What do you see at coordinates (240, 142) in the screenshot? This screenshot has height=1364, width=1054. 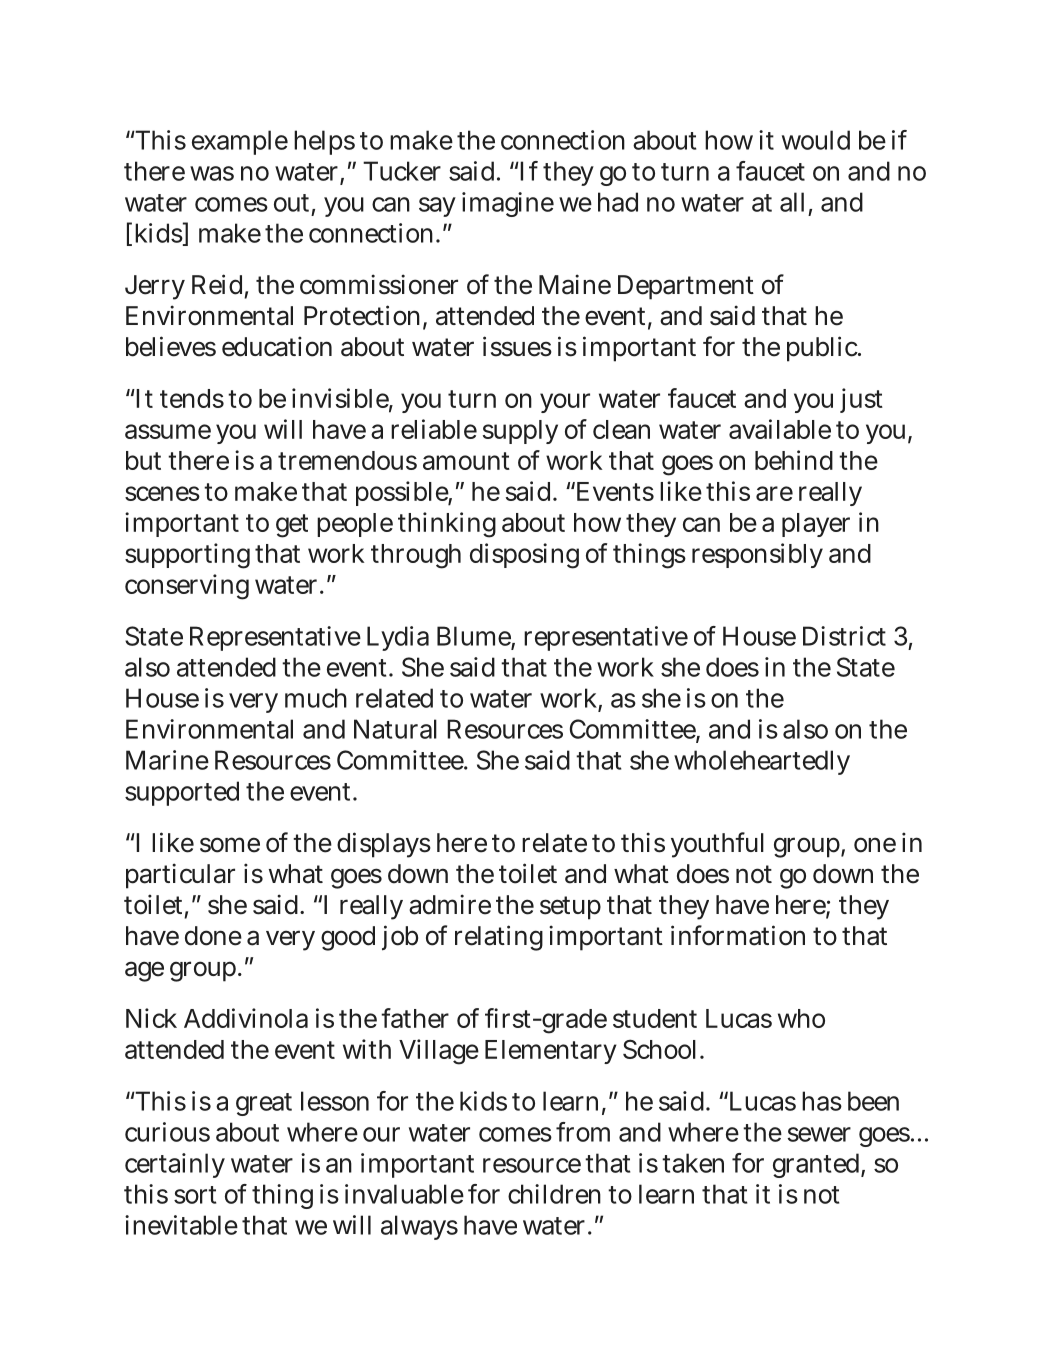 I see `example` at bounding box center [240, 142].
